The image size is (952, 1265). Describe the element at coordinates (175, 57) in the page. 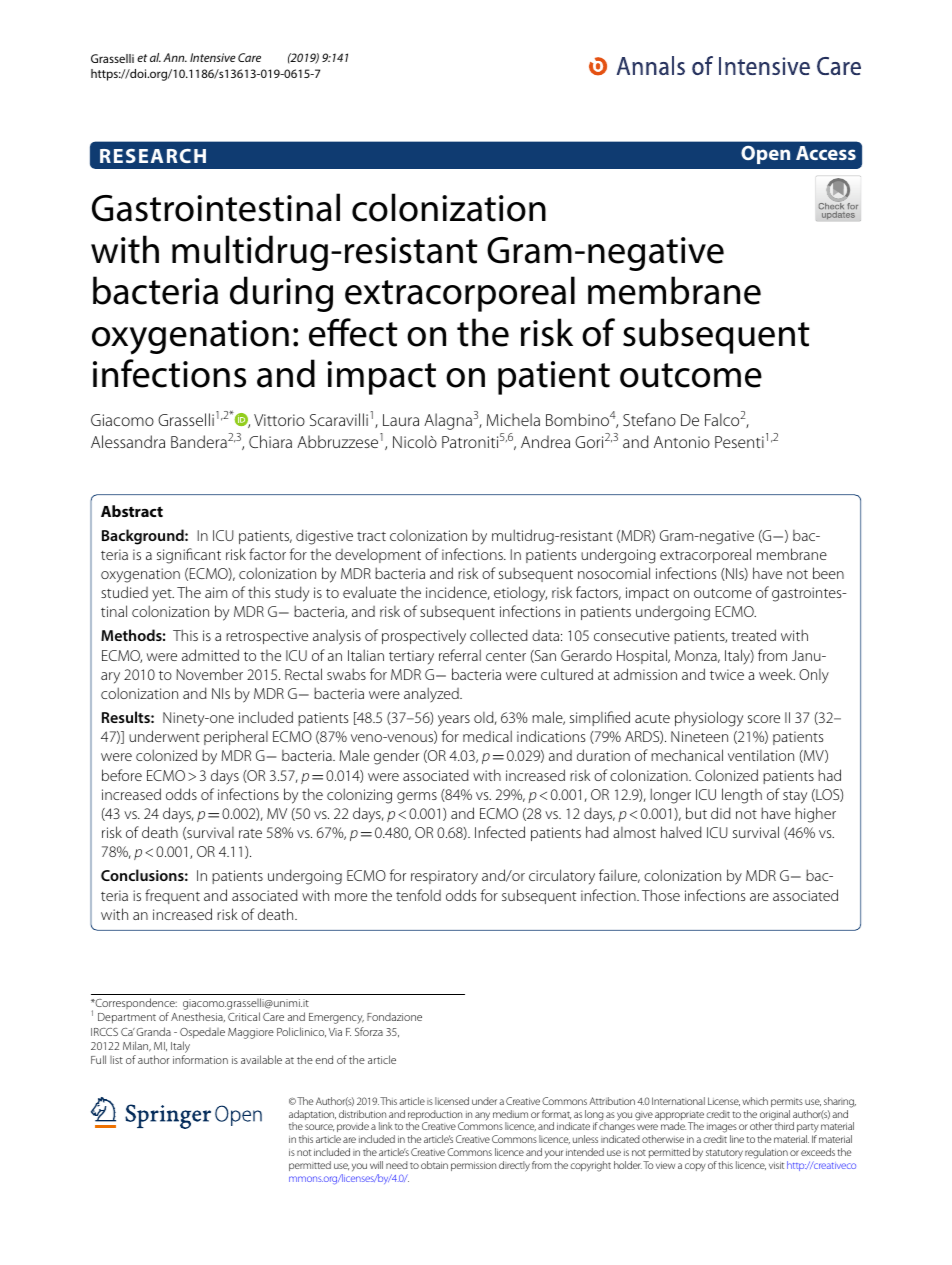

I see `Ann` at that location.
